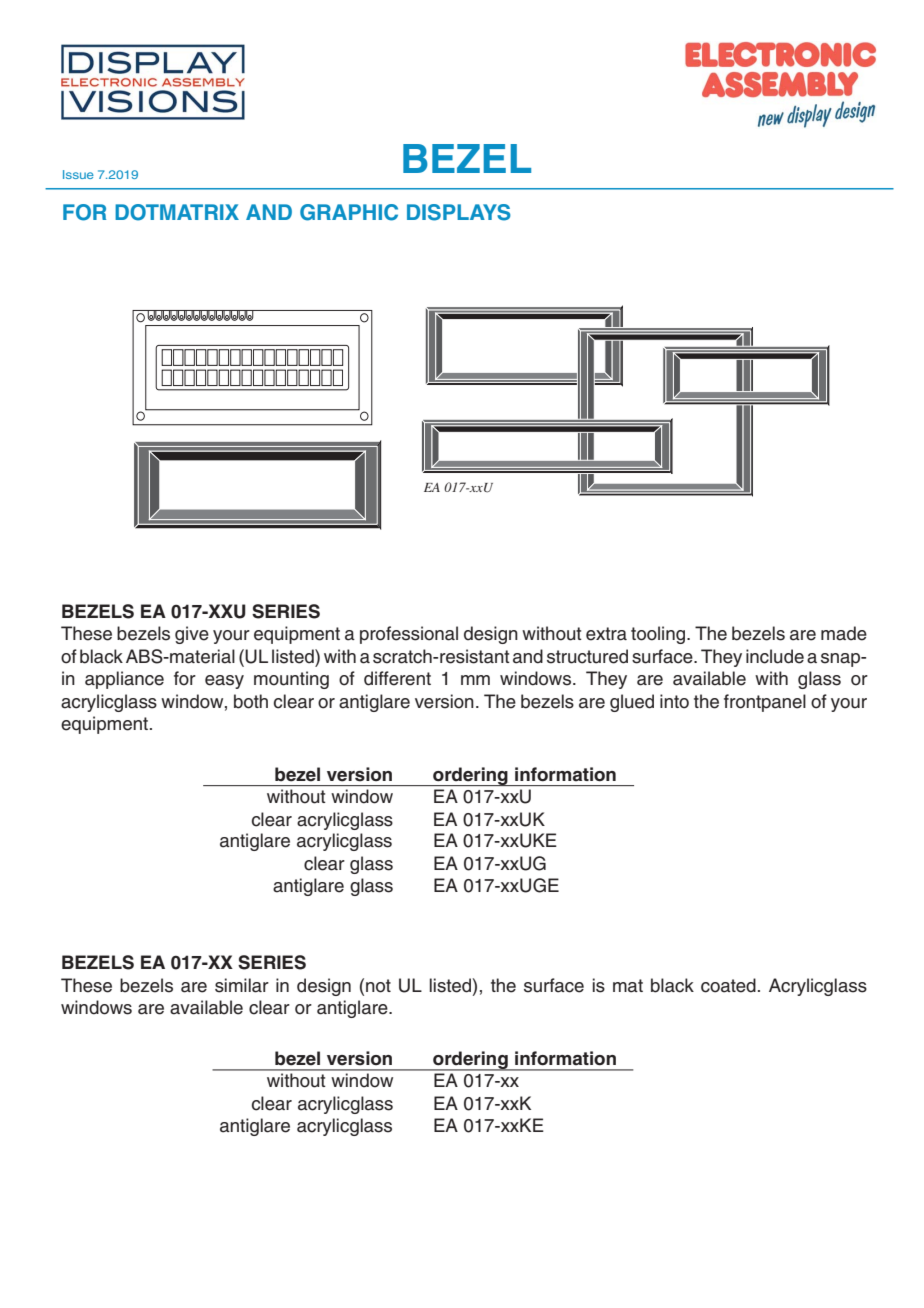 Image resolution: width=924 pixels, height=1308 pixels. What do you see at coordinates (409, 635) in the screenshot?
I see `professional` at bounding box center [409, 635].
